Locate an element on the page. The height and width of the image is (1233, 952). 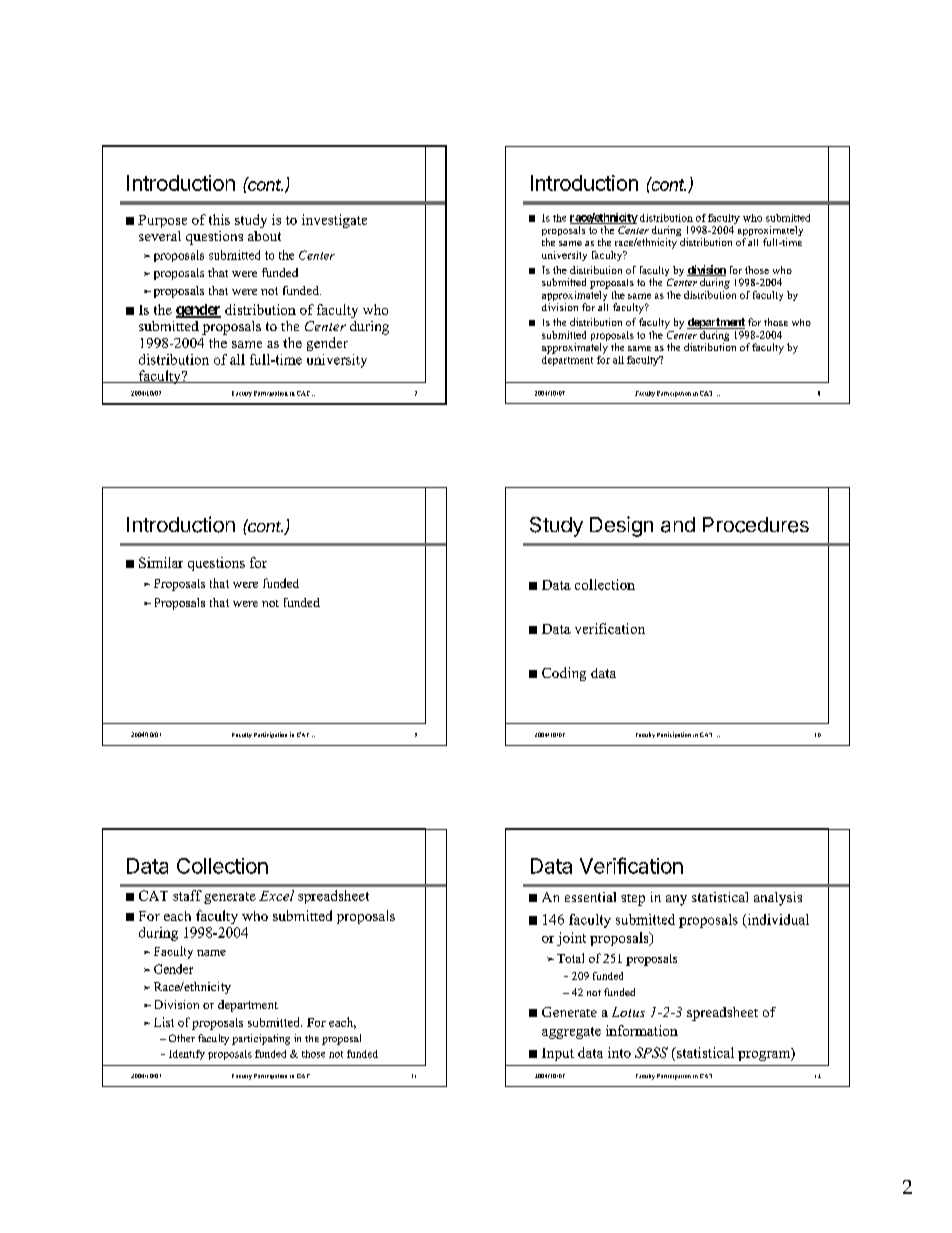
about is located at coordinates (264, 236).
